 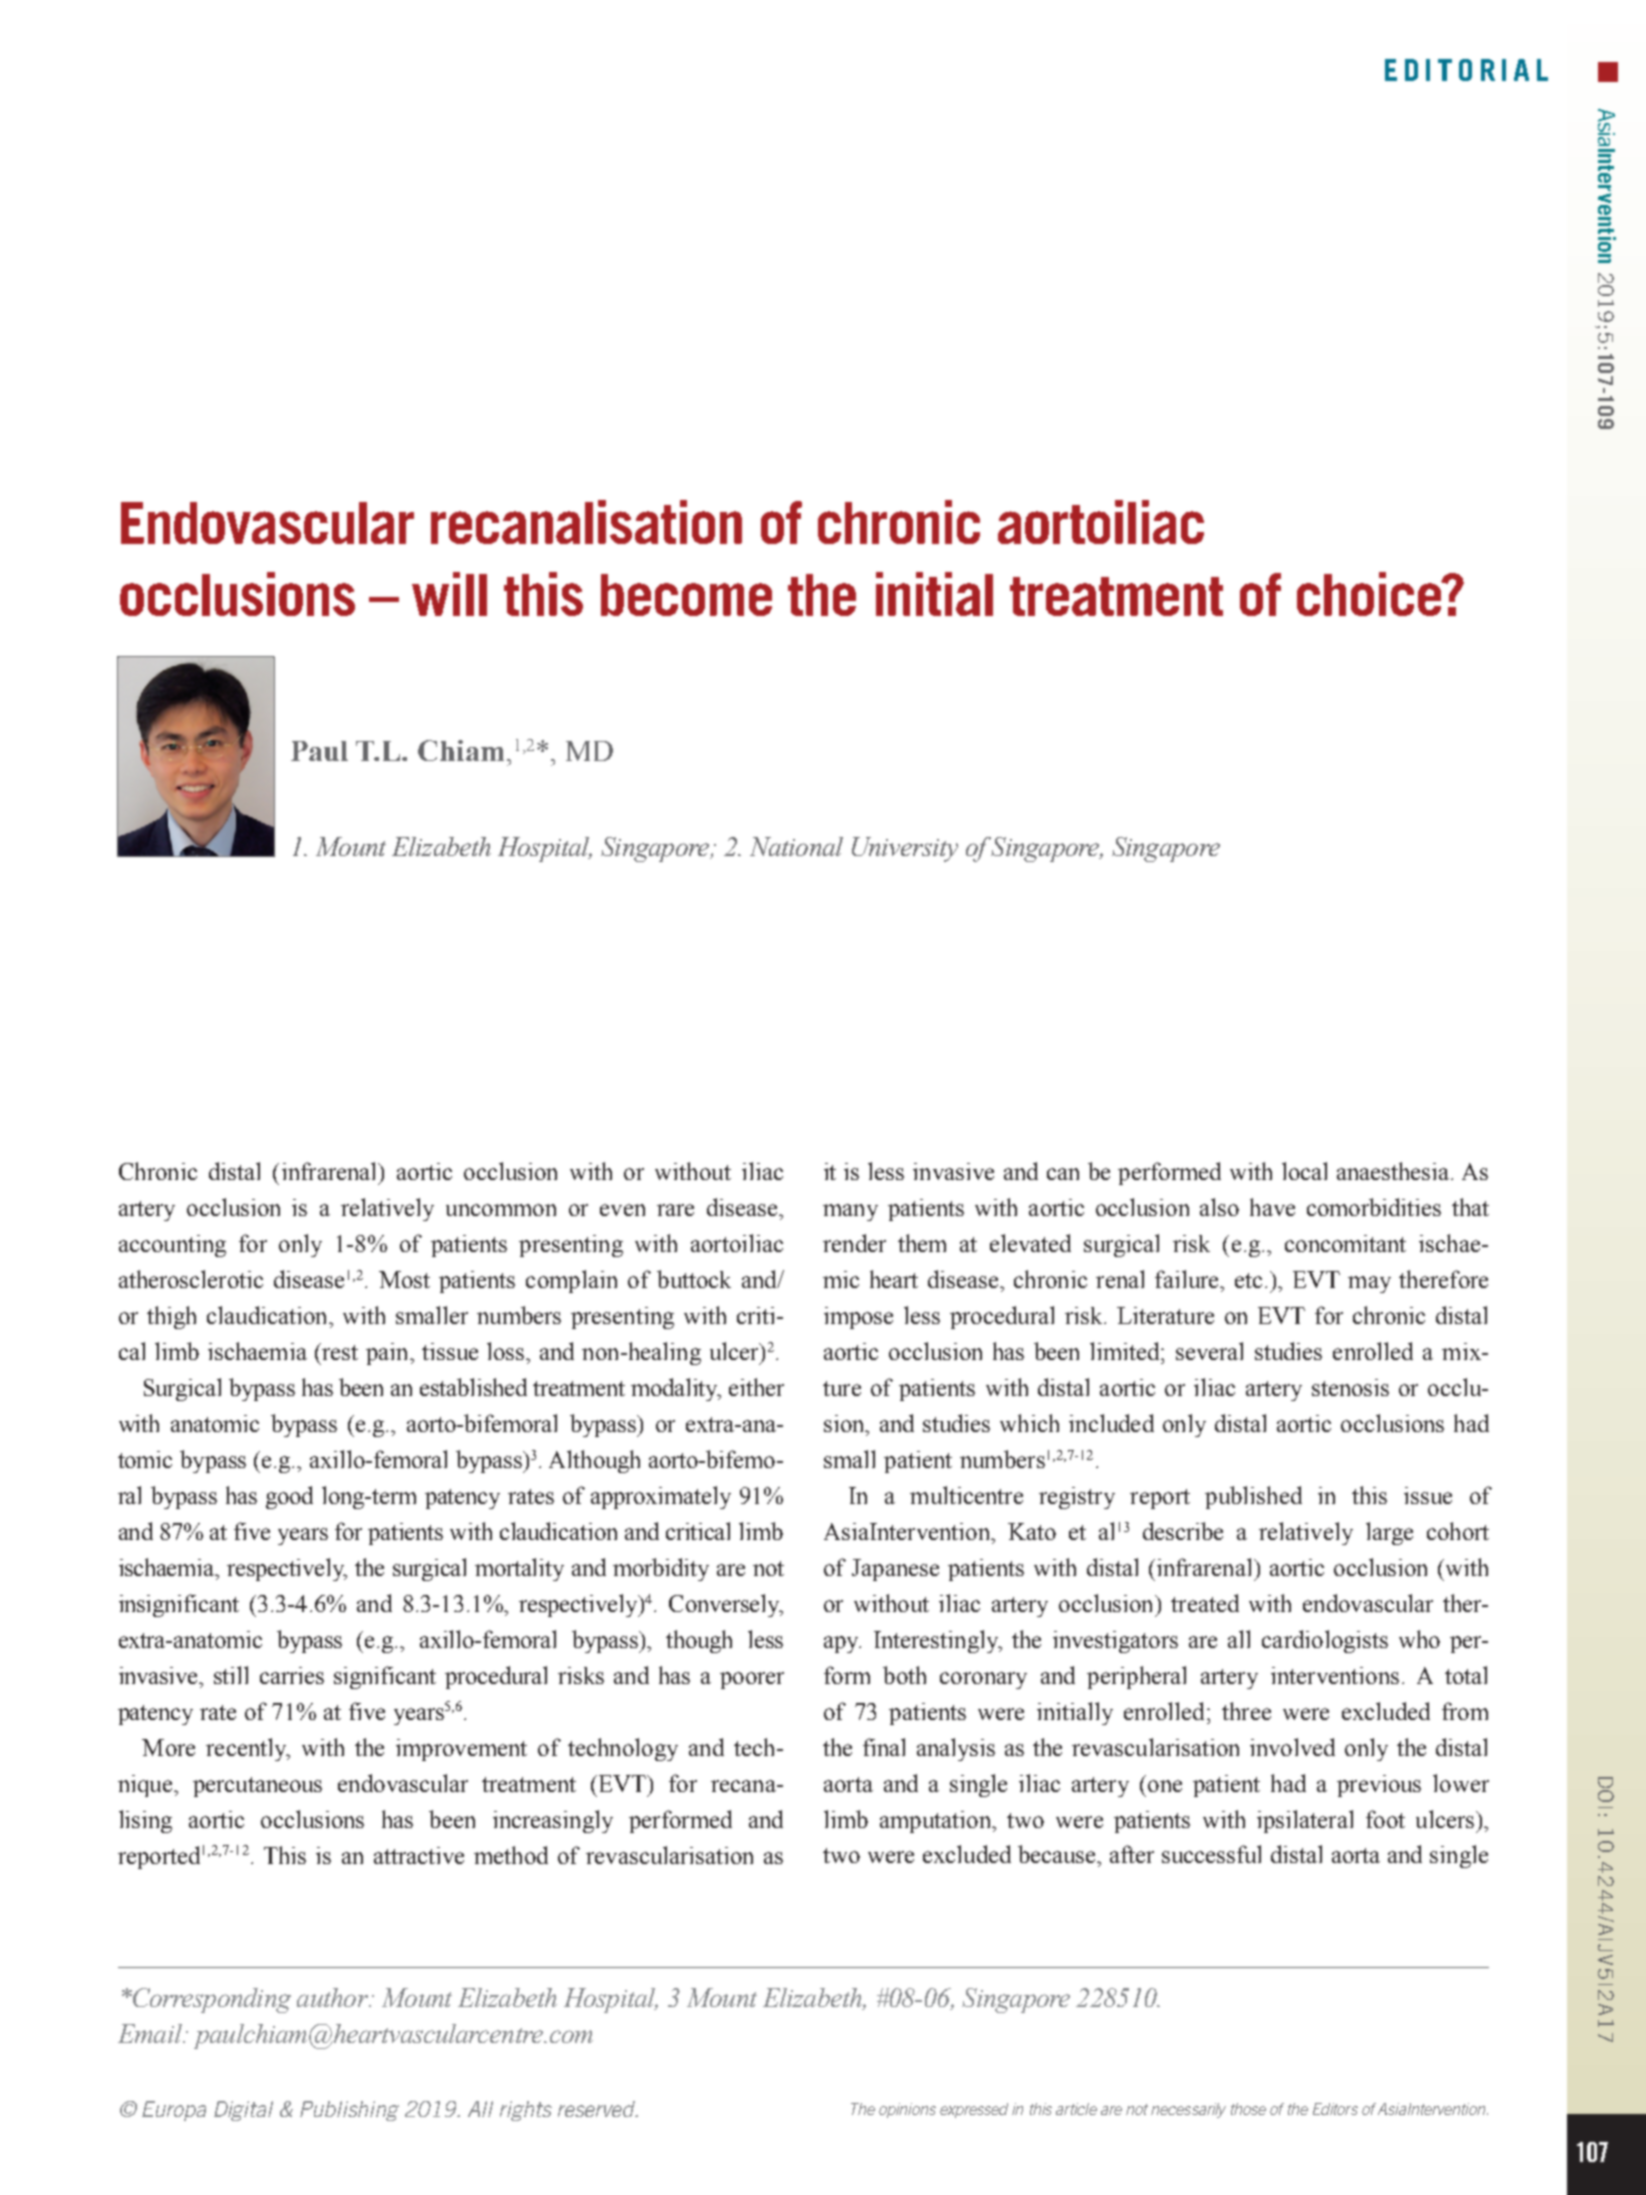 What do you see at coordinates (905, 849) in the screenshot?
I see `University` at bounding box center [905, 849].
